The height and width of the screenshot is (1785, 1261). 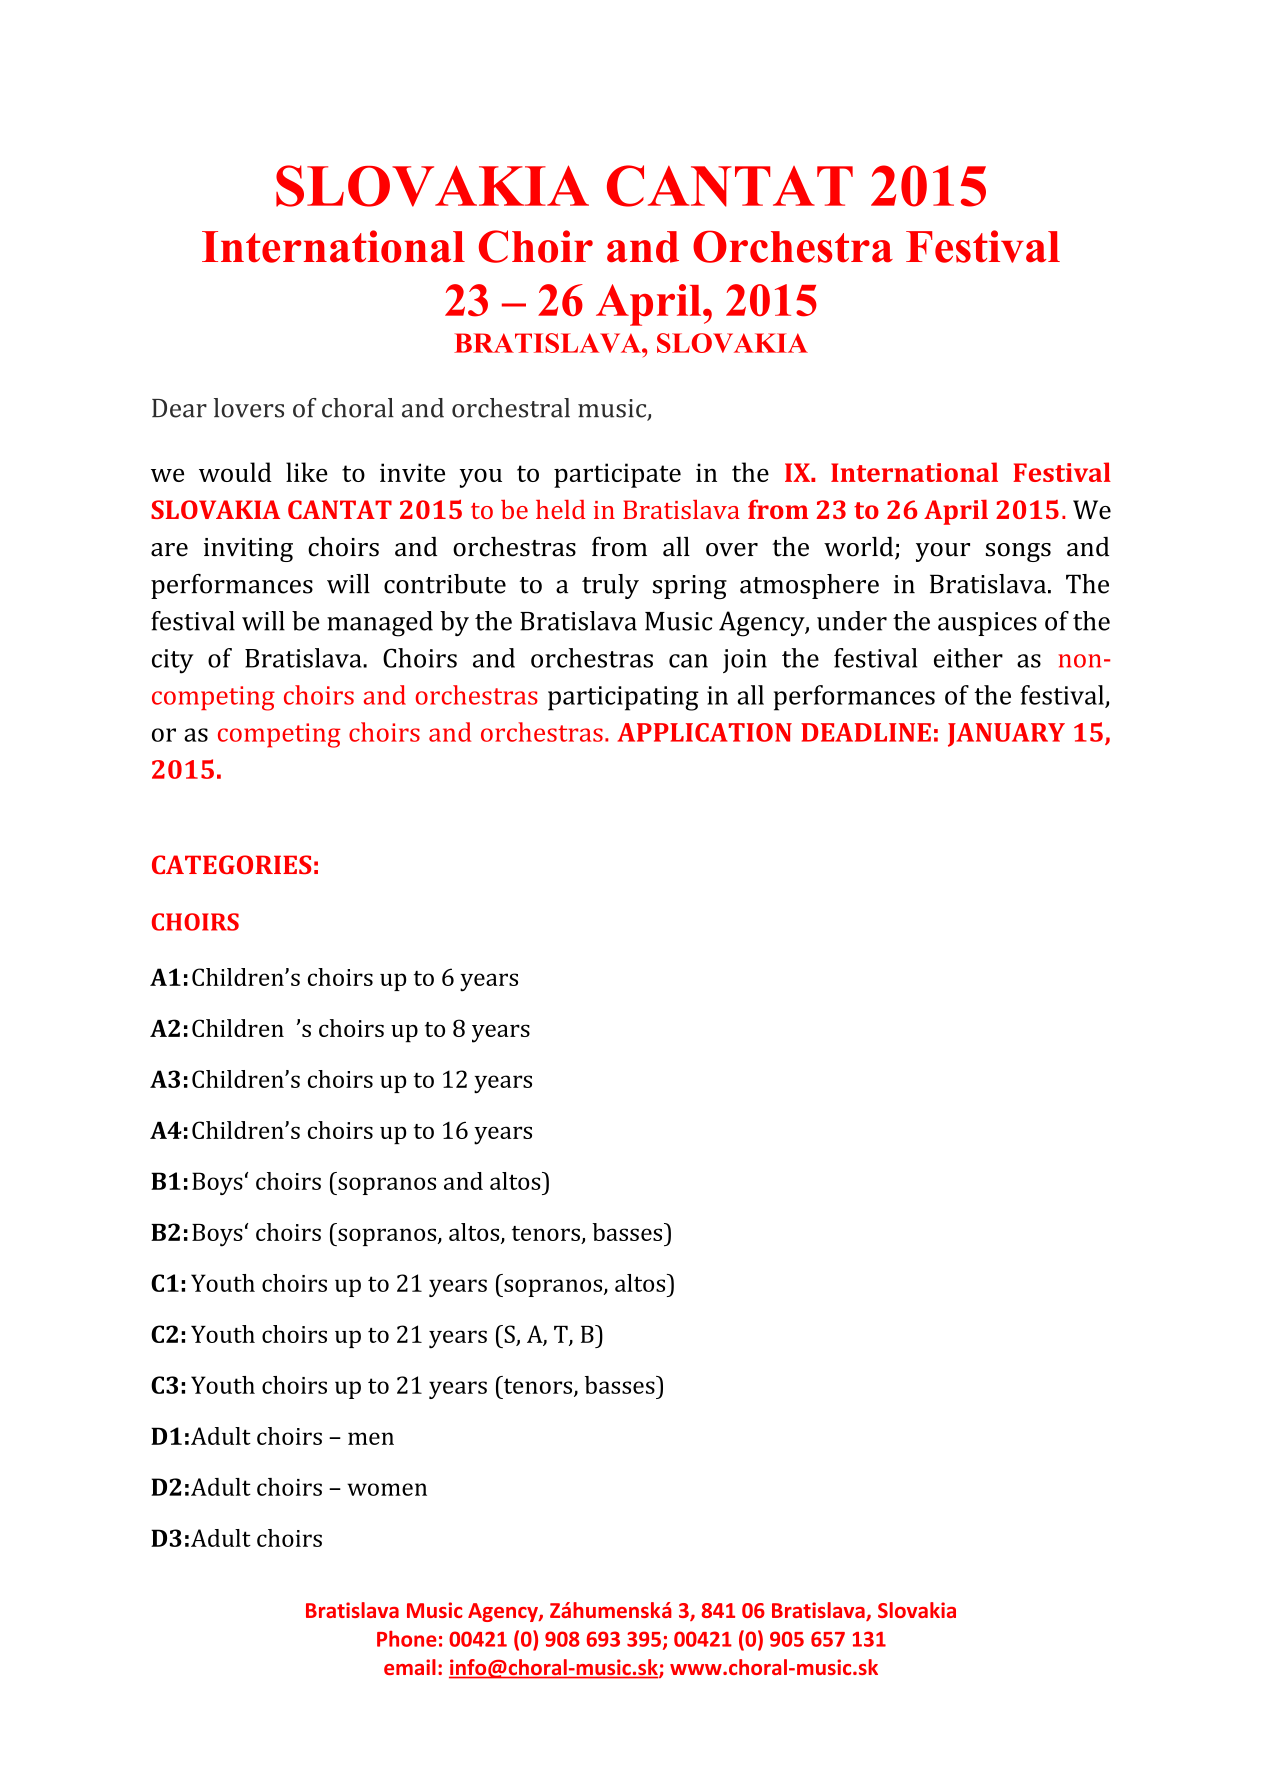 What do you see at coordinates (387, 1489) in the screenshot?
I see `women` at bounding box center [387, 1489].
